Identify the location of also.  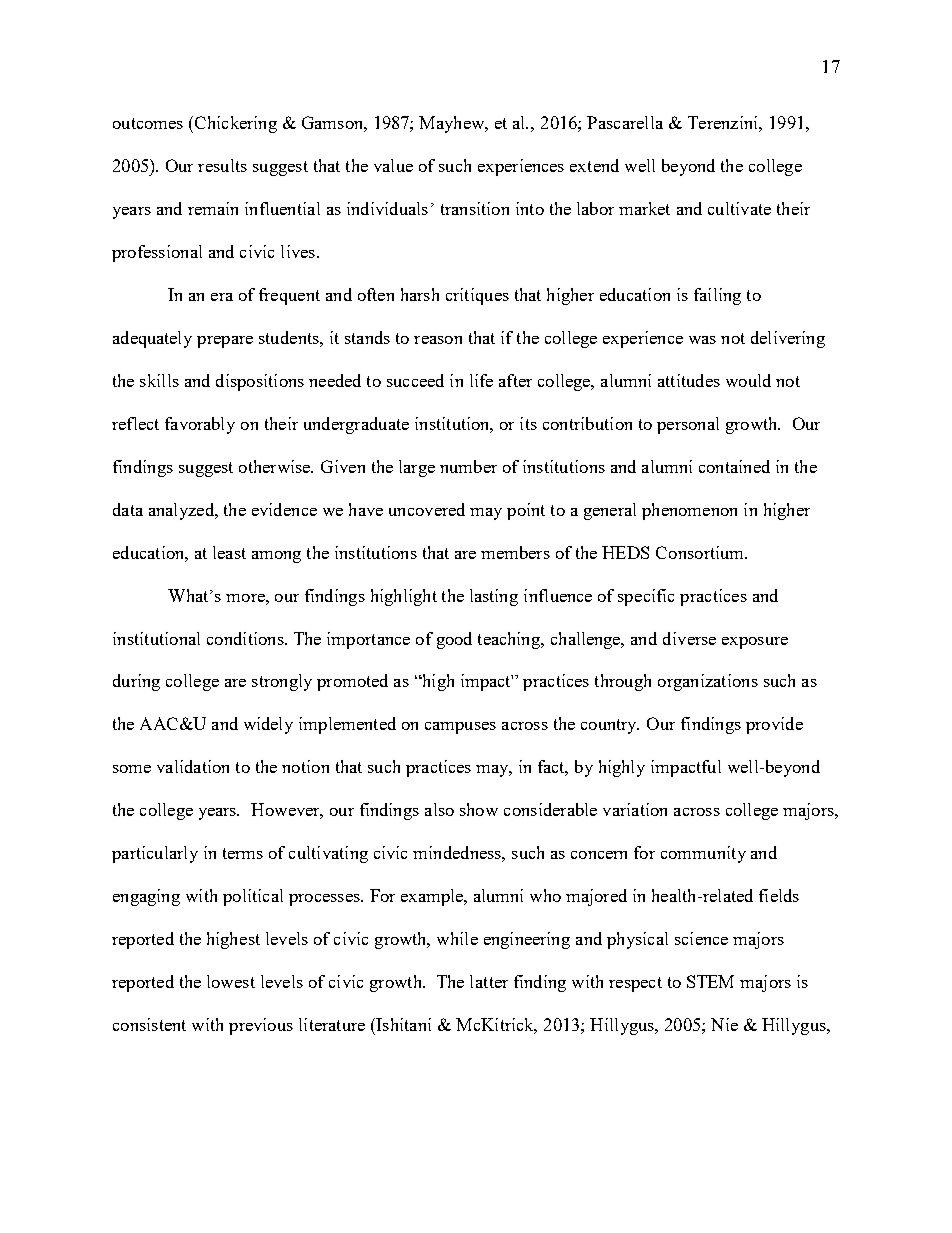
(439, 809).
